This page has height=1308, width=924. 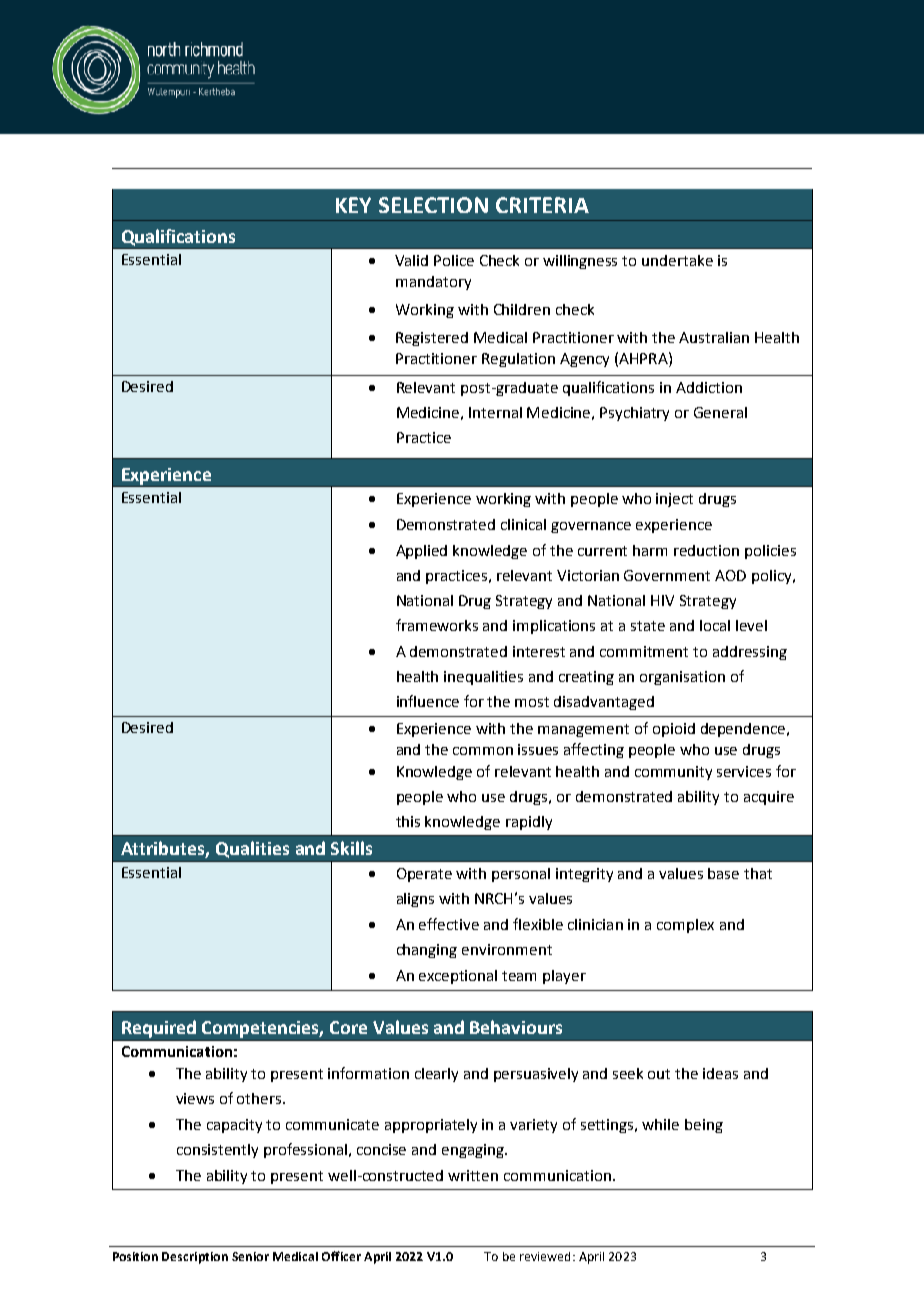 What do you see at coordinates (195, 1258) in the page?
I see `Description` at bounding box center [195, 1258].
